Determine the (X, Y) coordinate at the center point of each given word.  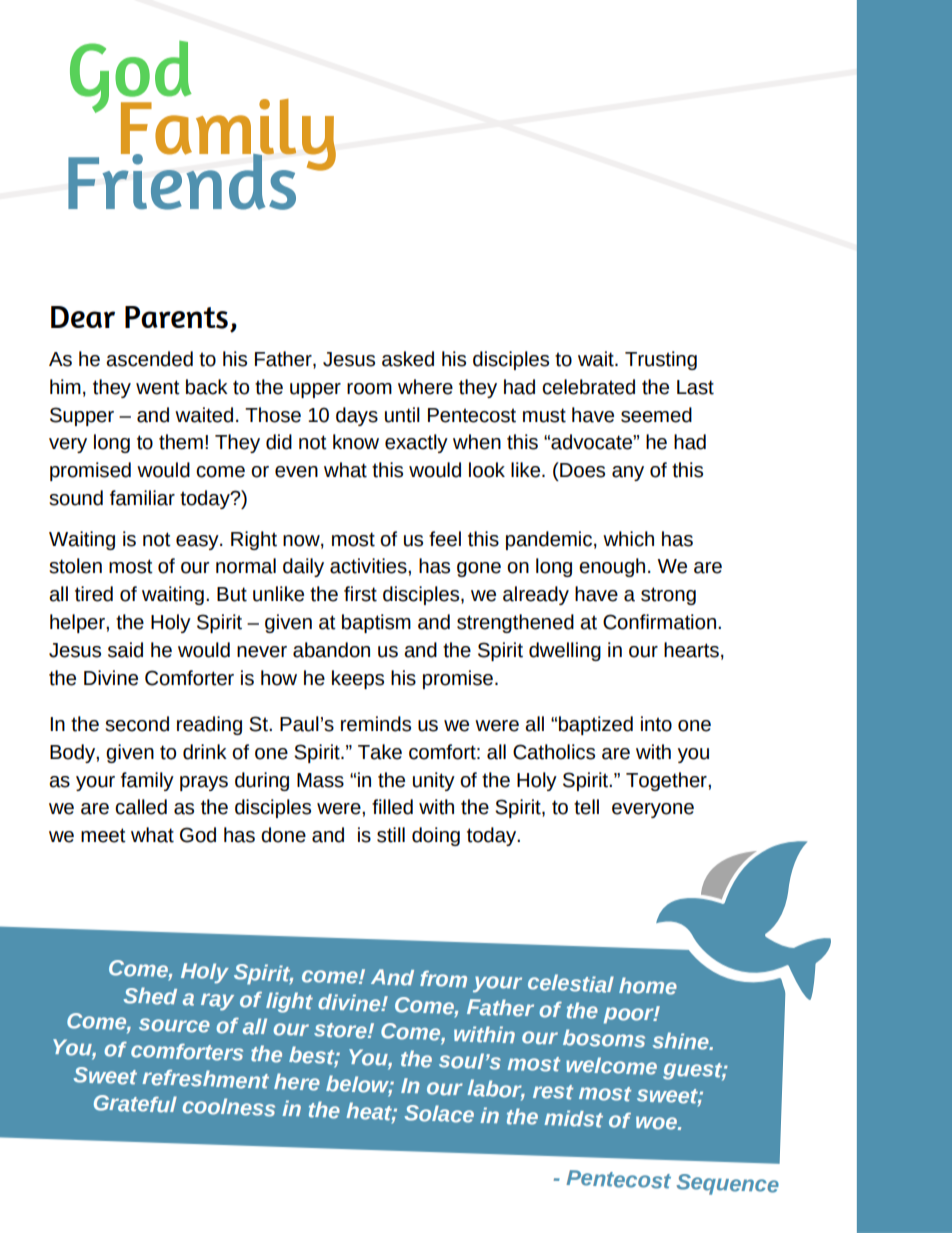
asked (408, 359)
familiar (142, 498)
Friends (182, 180)
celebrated (588, 387)
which (628, 539)
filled (392, 807)
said (125, 650)
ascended (149, 359)
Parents (176, 317)
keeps (358, 679)
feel (445, 539)
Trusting (661, 360)
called (141, 807)
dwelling (565, 651)
